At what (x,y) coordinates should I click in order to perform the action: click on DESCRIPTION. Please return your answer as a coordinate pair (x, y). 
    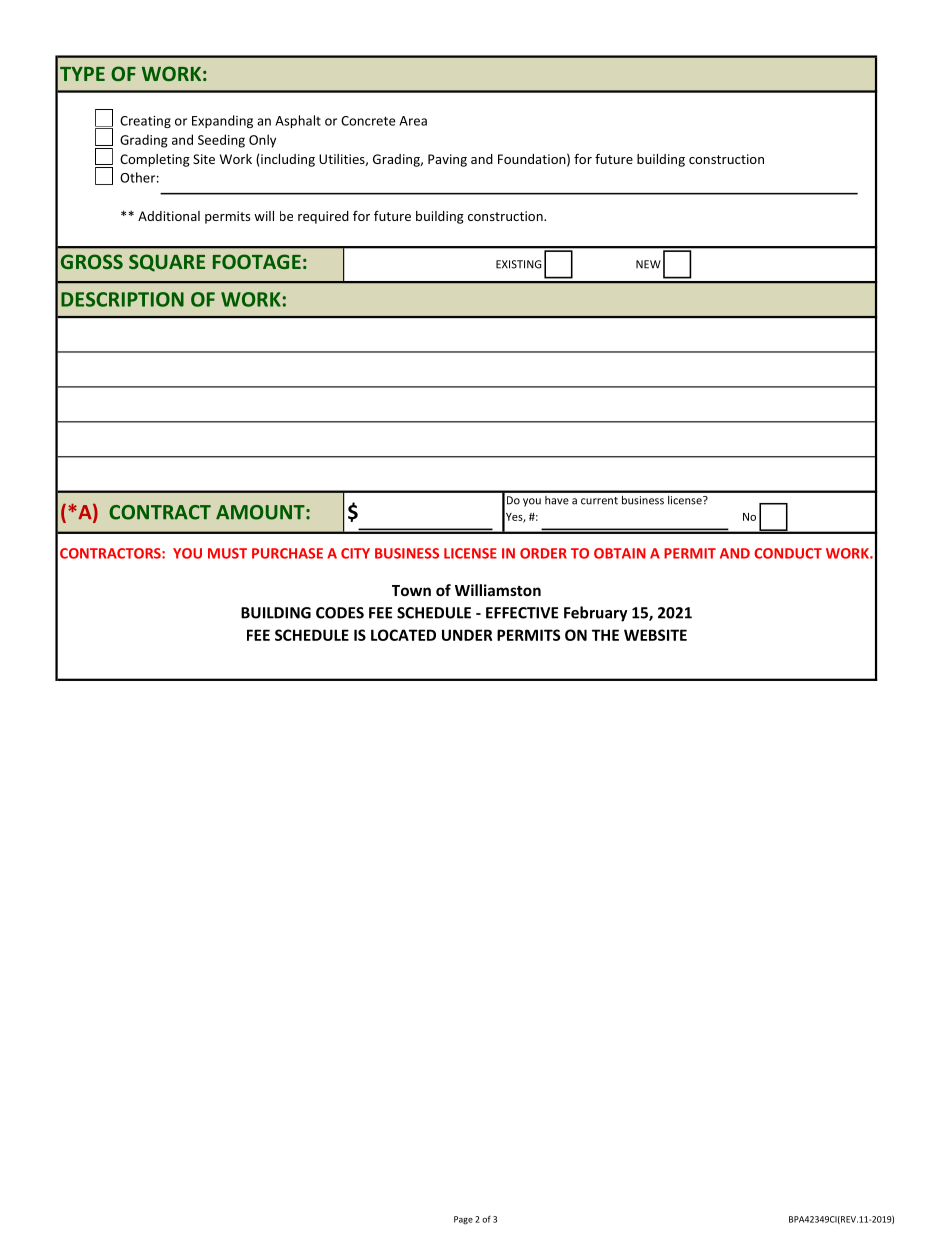
    Looking at the image, I should click on (122, 299).
